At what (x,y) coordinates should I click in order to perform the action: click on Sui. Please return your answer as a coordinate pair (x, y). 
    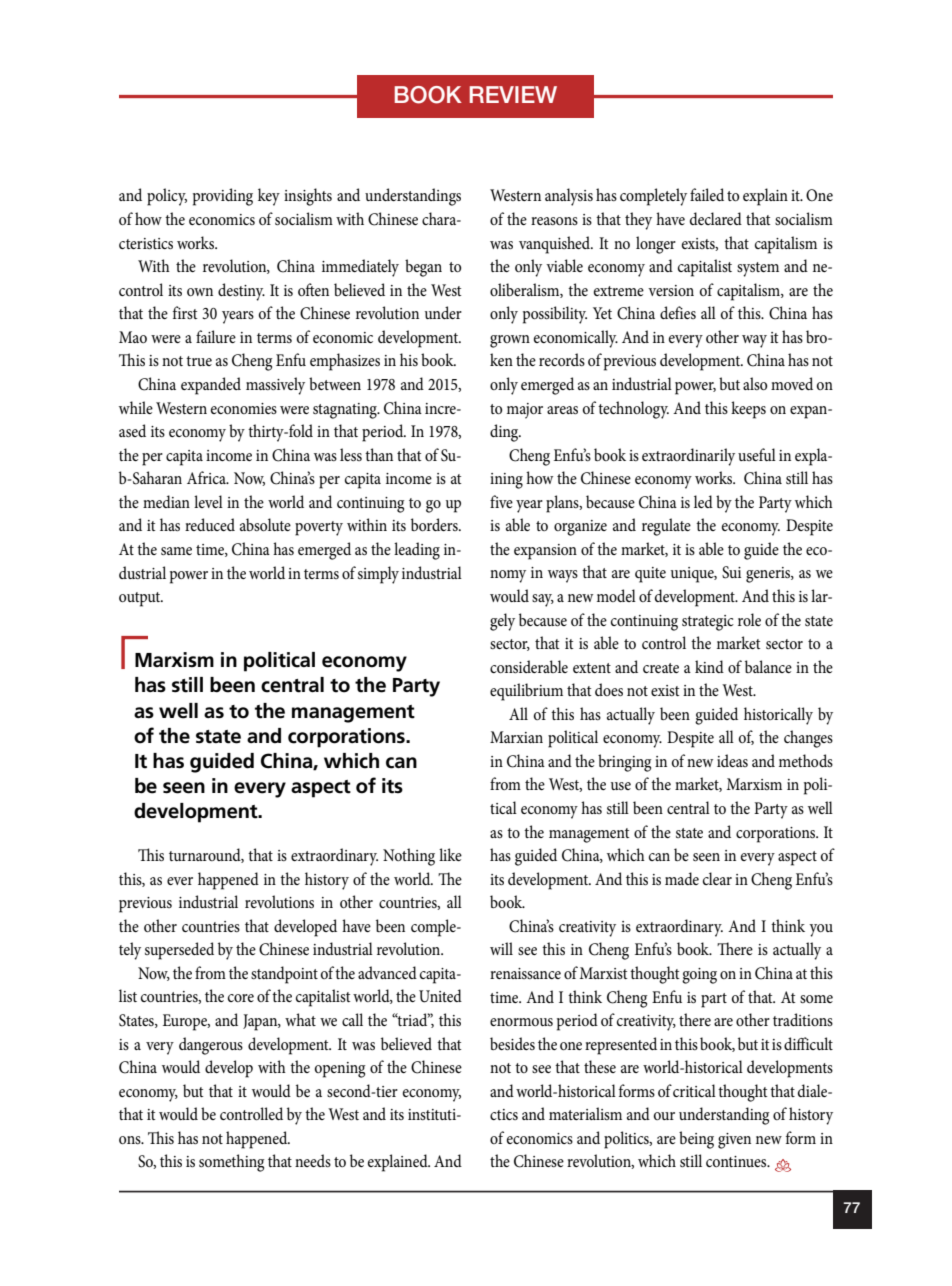
    Looking at the image, I should click on (731, 572).
